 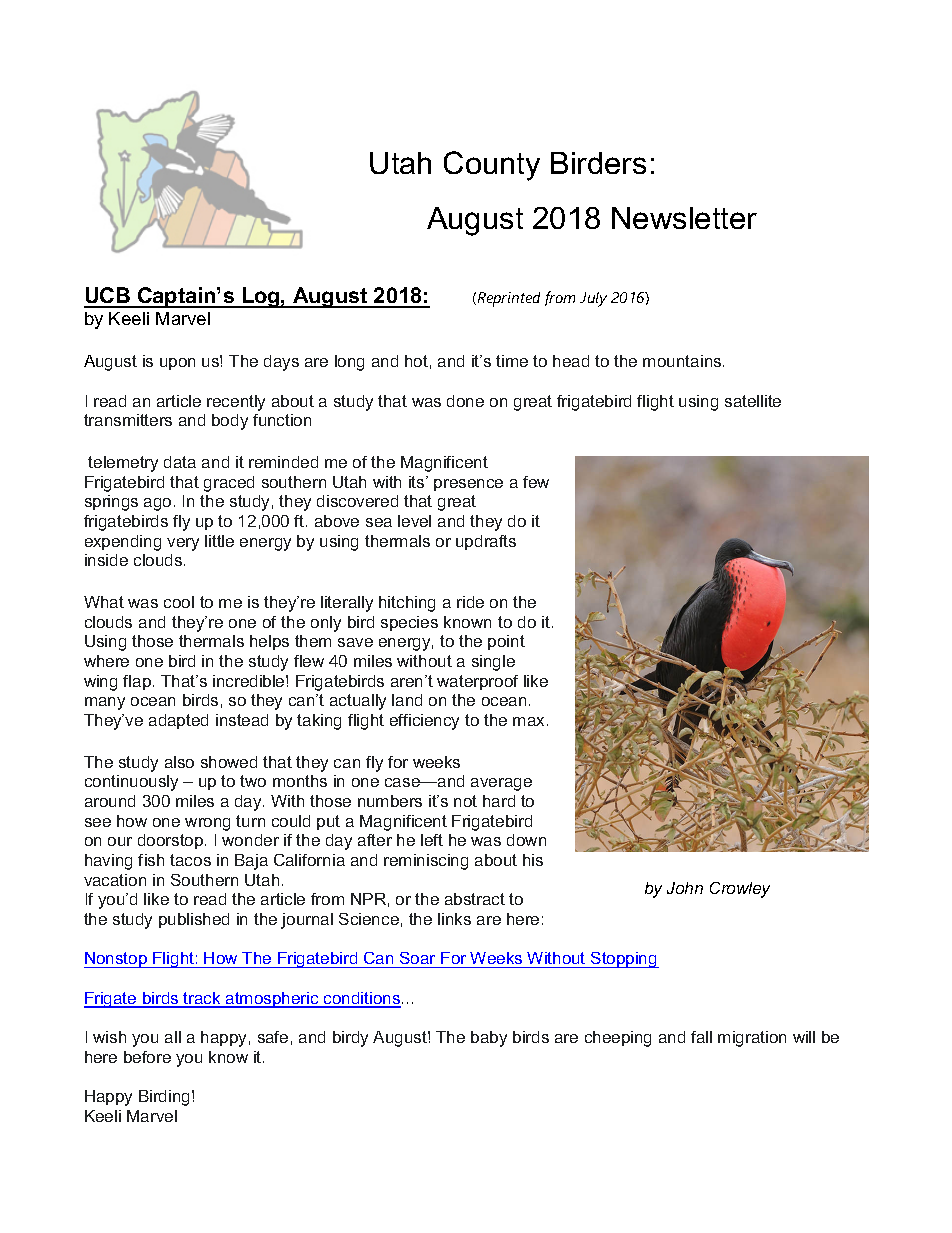 What do you see at coordinates (530, 721) in the document?
I see `max` at bounding box center [530, 721].
